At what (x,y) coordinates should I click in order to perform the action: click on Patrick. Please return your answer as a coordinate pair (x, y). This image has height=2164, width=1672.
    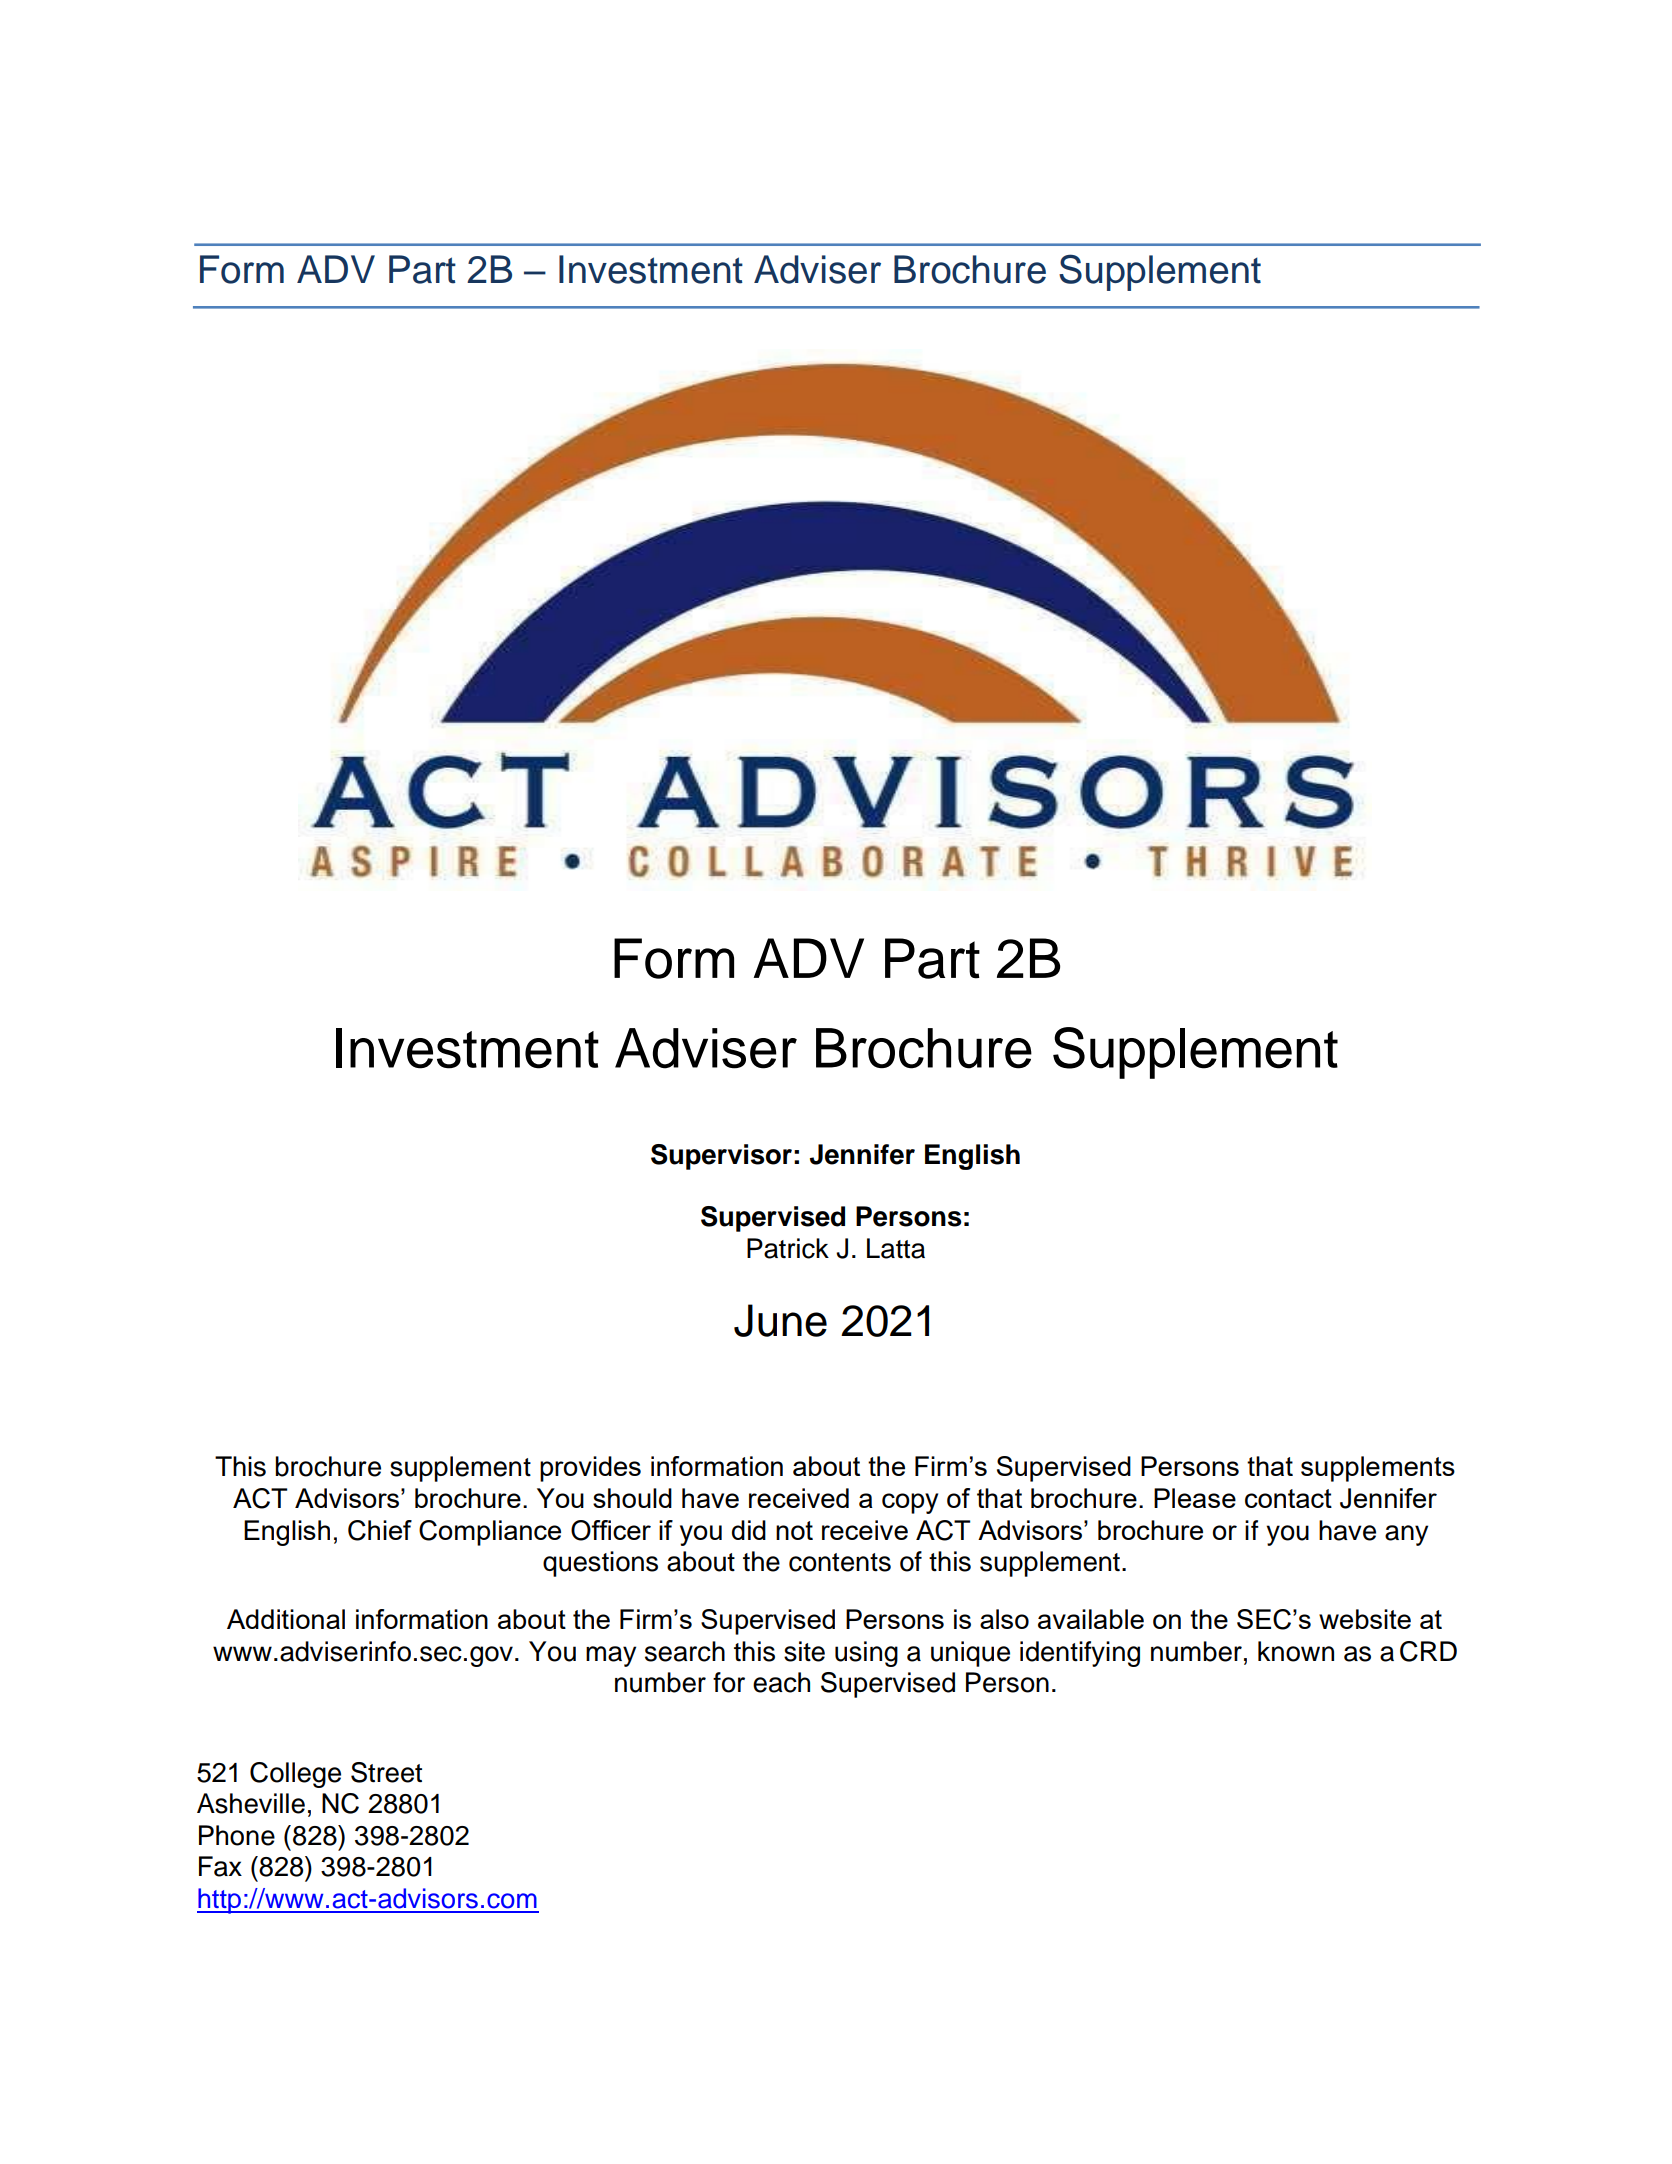
    Looking at the image, I should click on (788, 1248).
